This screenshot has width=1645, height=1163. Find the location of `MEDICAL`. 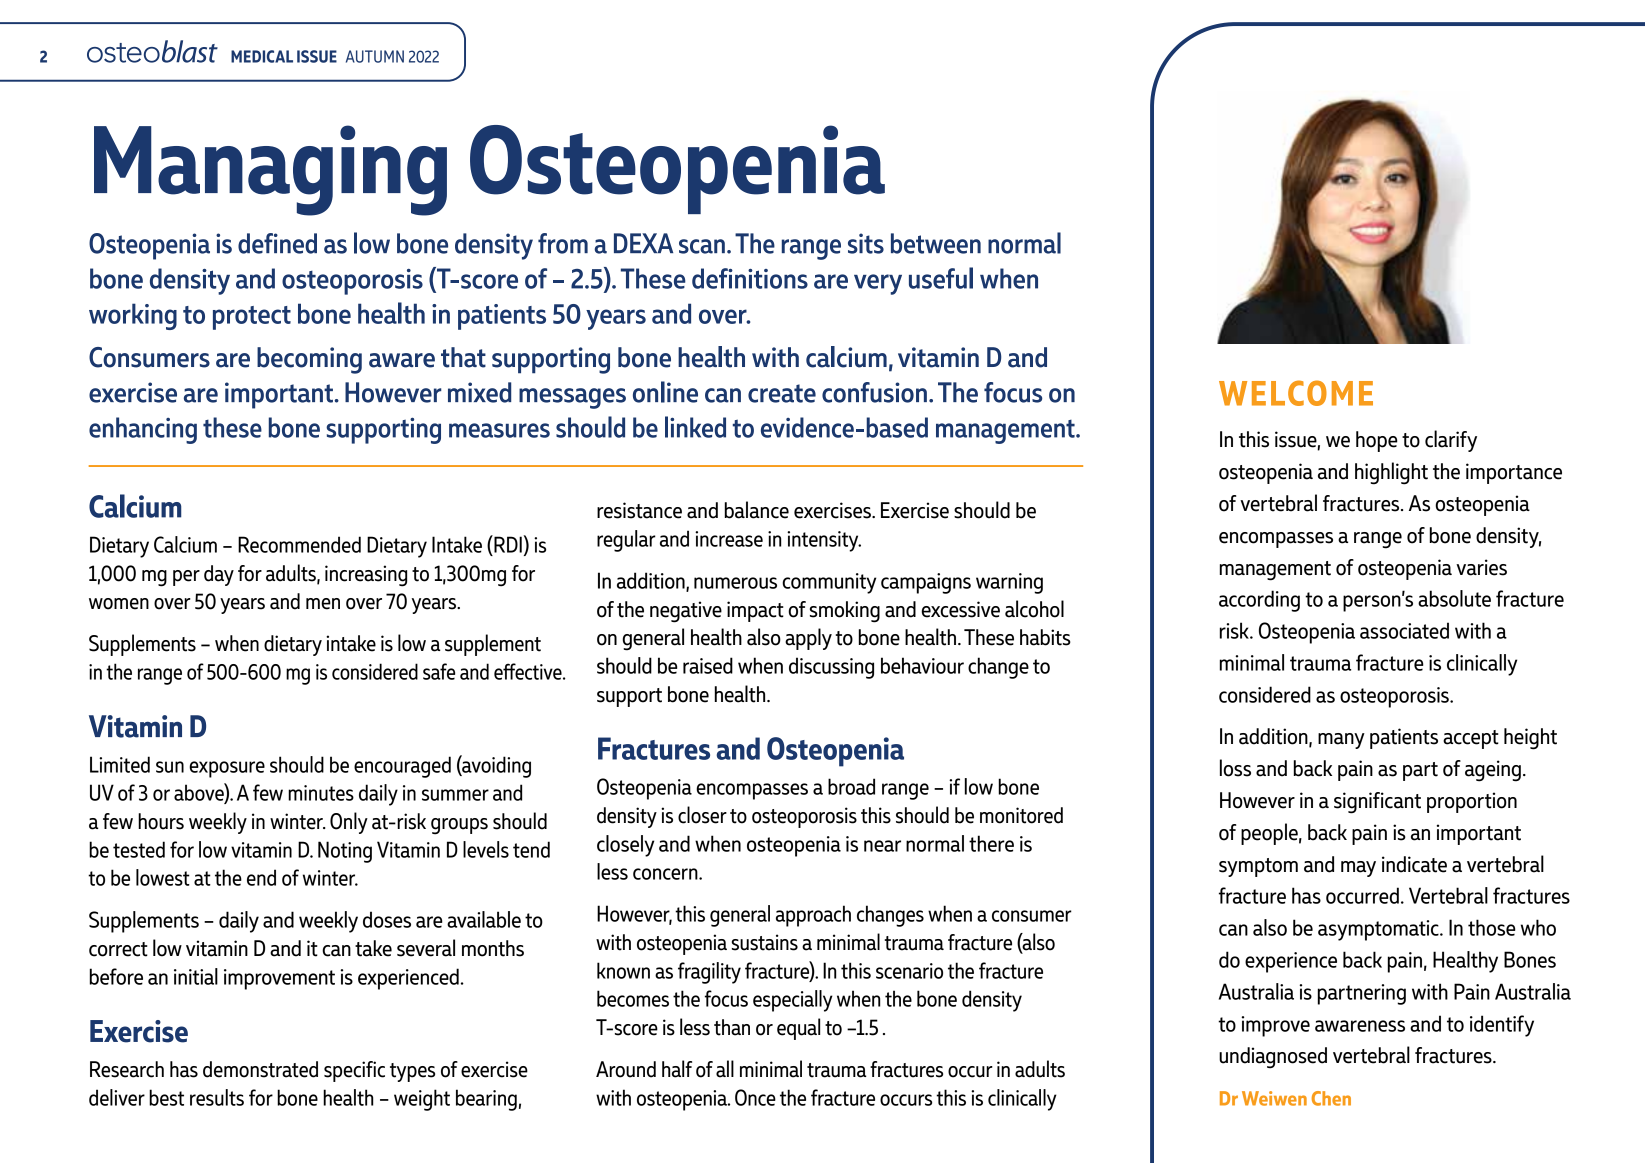

MEDICAL is located at coordinates (262, 56).
